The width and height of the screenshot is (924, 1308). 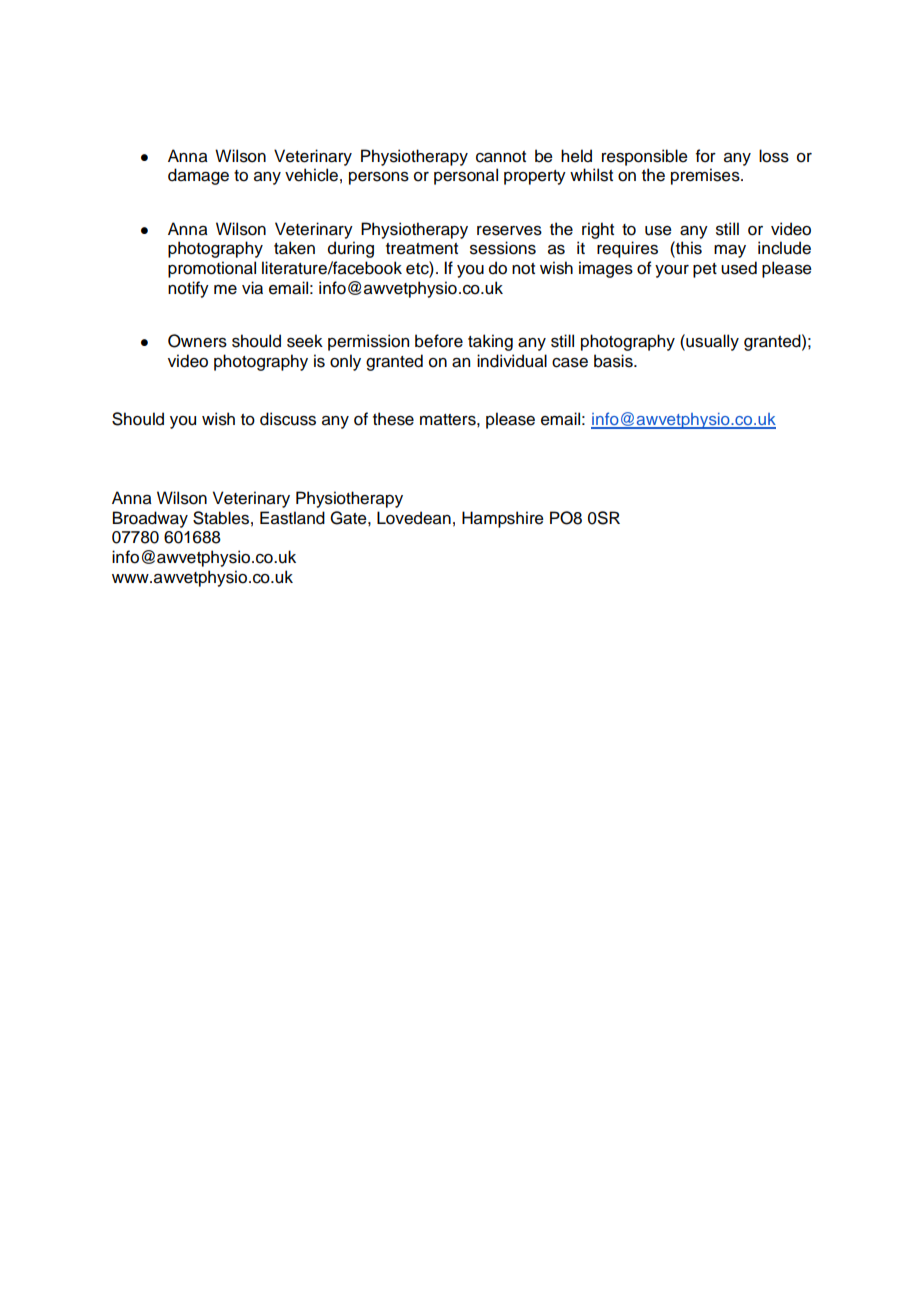 What do you see at coordinates (503, 519) in the screenshot?
I see `Hampshire` at bounding box center [503, 519].
